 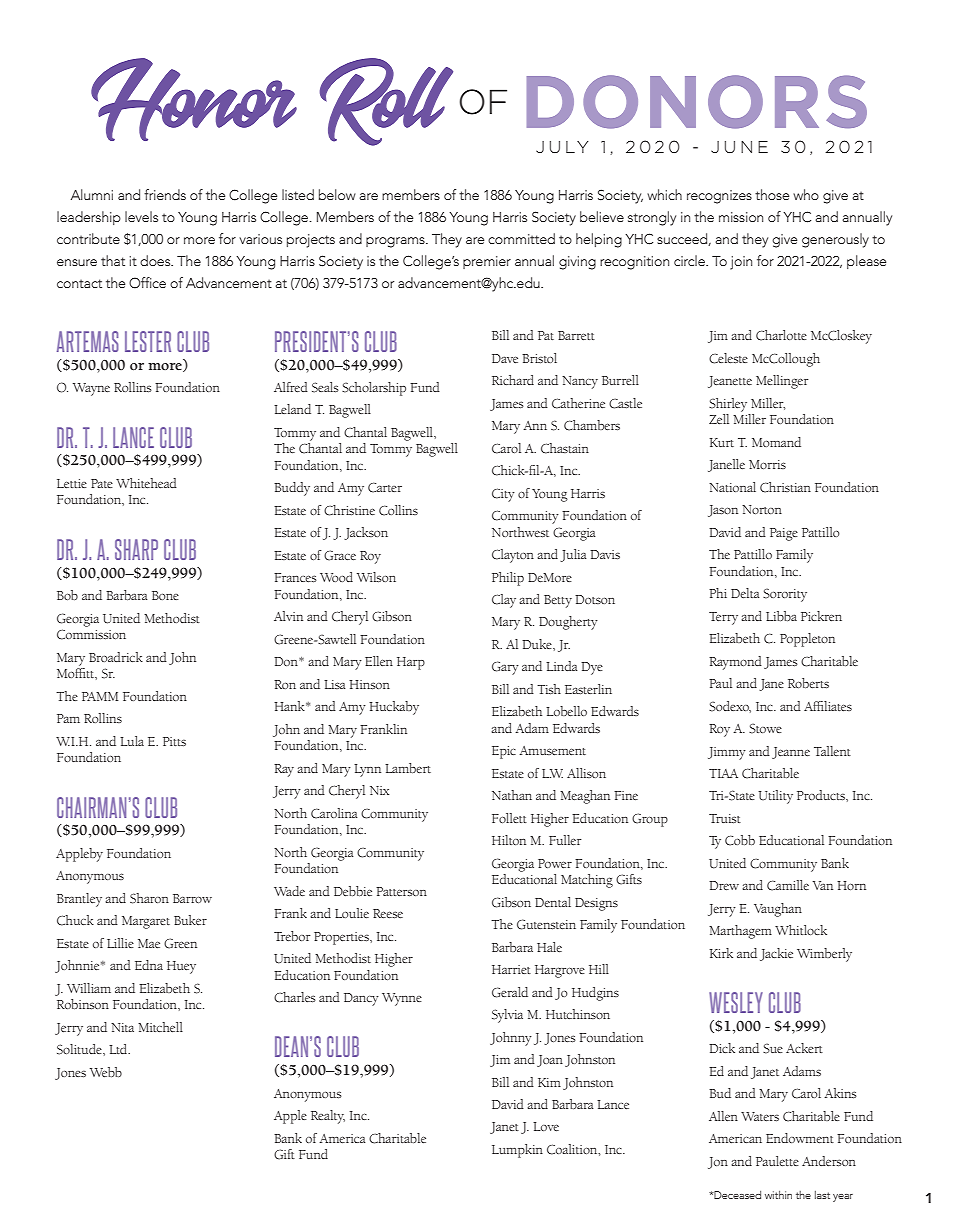 I want to click on Webb, so click(x=106, y=1072).
